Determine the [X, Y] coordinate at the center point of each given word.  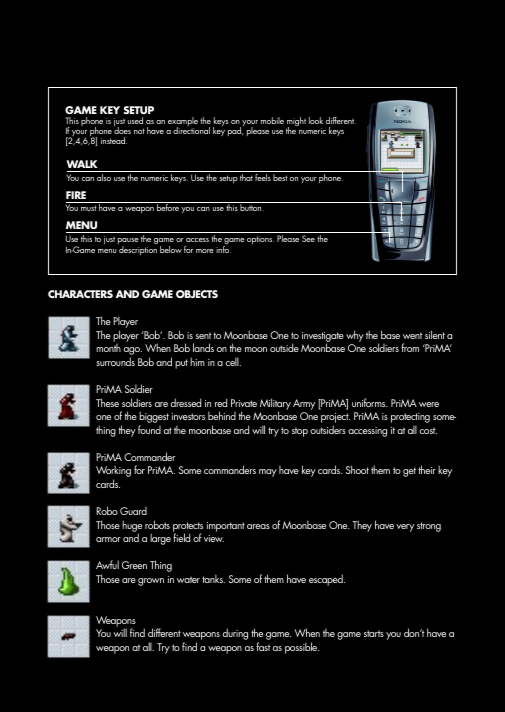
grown [151, 582]
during [235, 634]
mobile [272, 120]
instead [114, 140]
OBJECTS [197, 294]
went [412, 335]
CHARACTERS [80, 294]
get [409, 472]
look [316, 120]
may [268, 473]
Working [113, 472]
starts [374, 633]
